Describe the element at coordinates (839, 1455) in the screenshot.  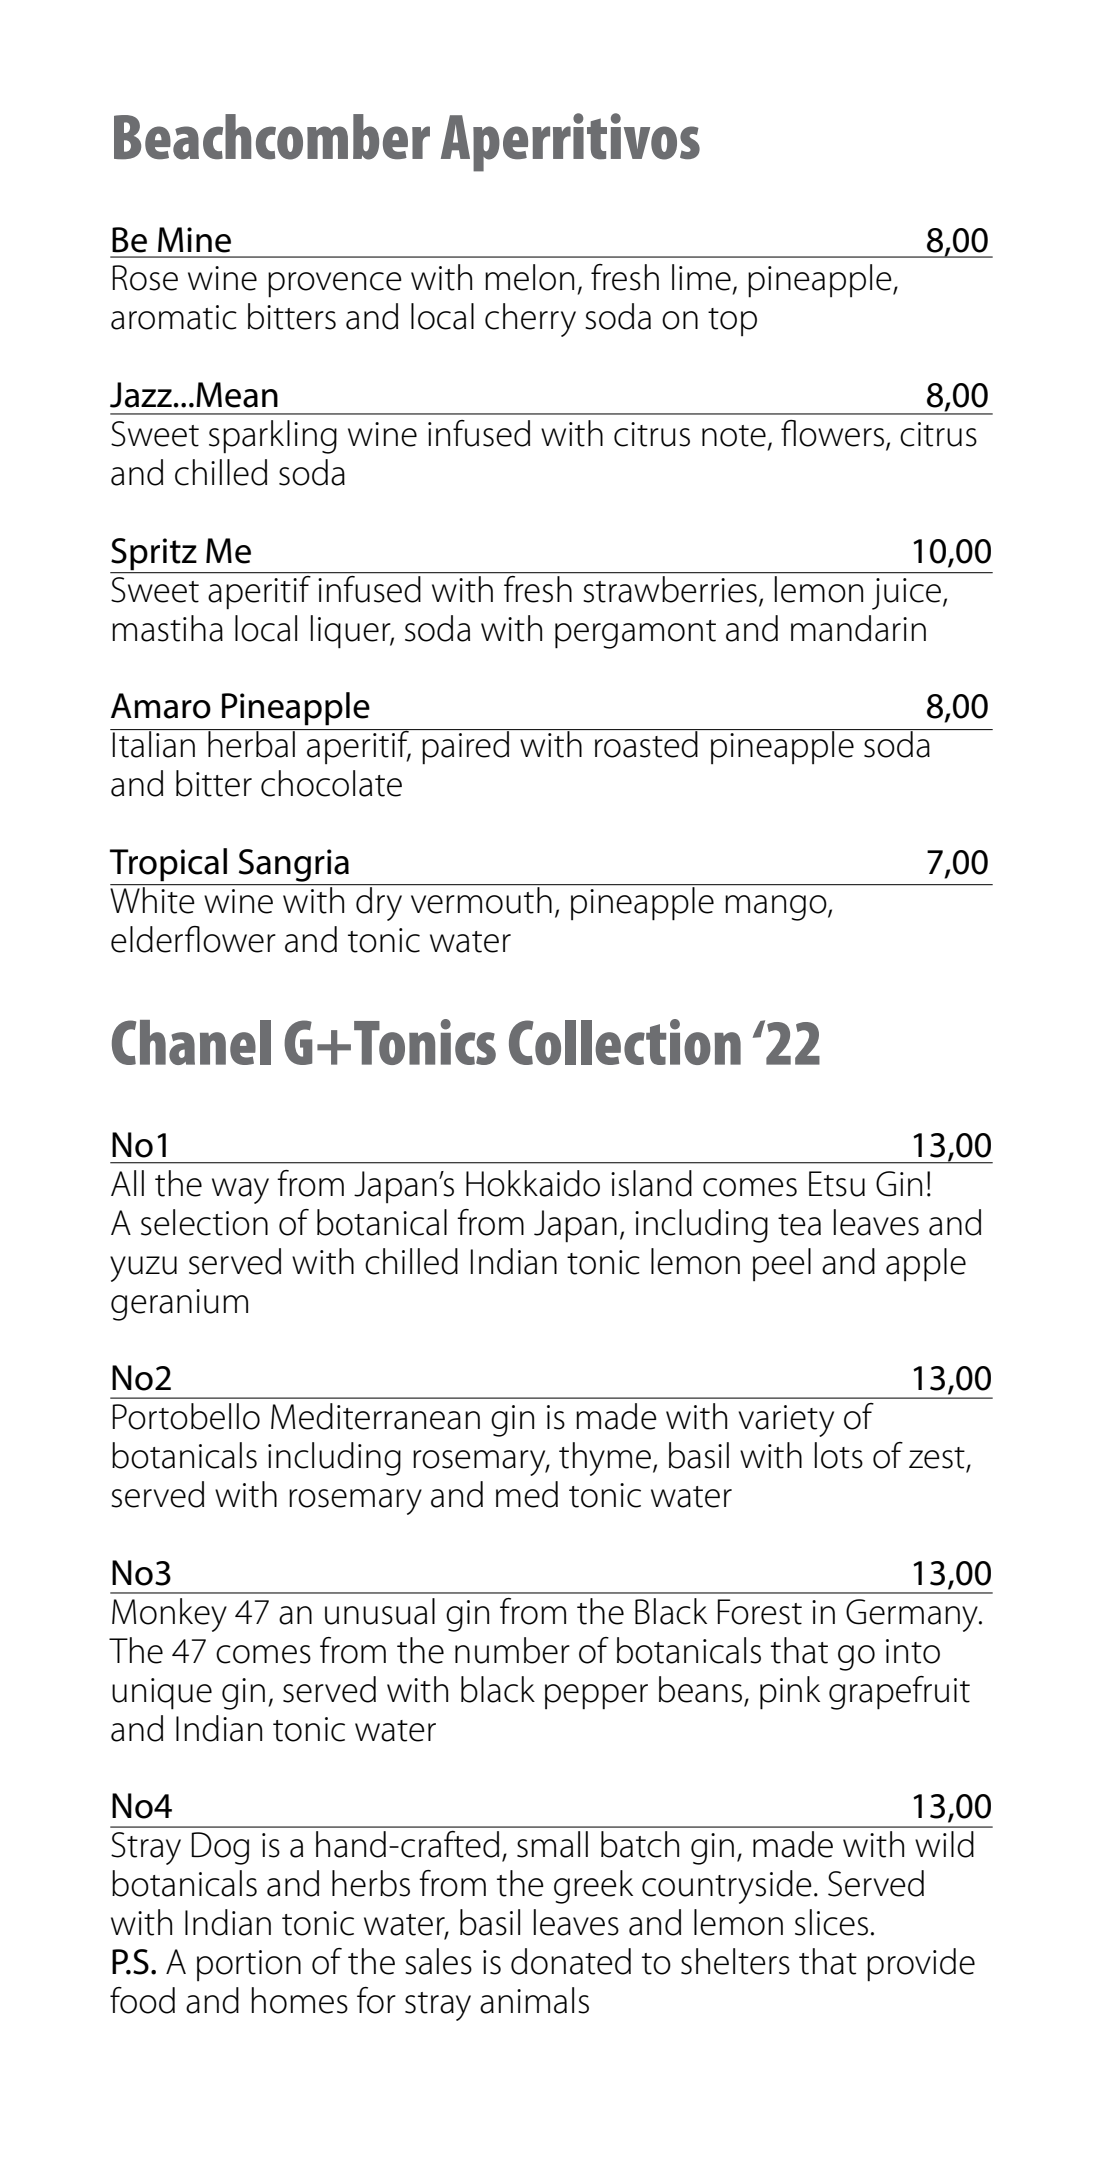
I see `lots` at that location.
